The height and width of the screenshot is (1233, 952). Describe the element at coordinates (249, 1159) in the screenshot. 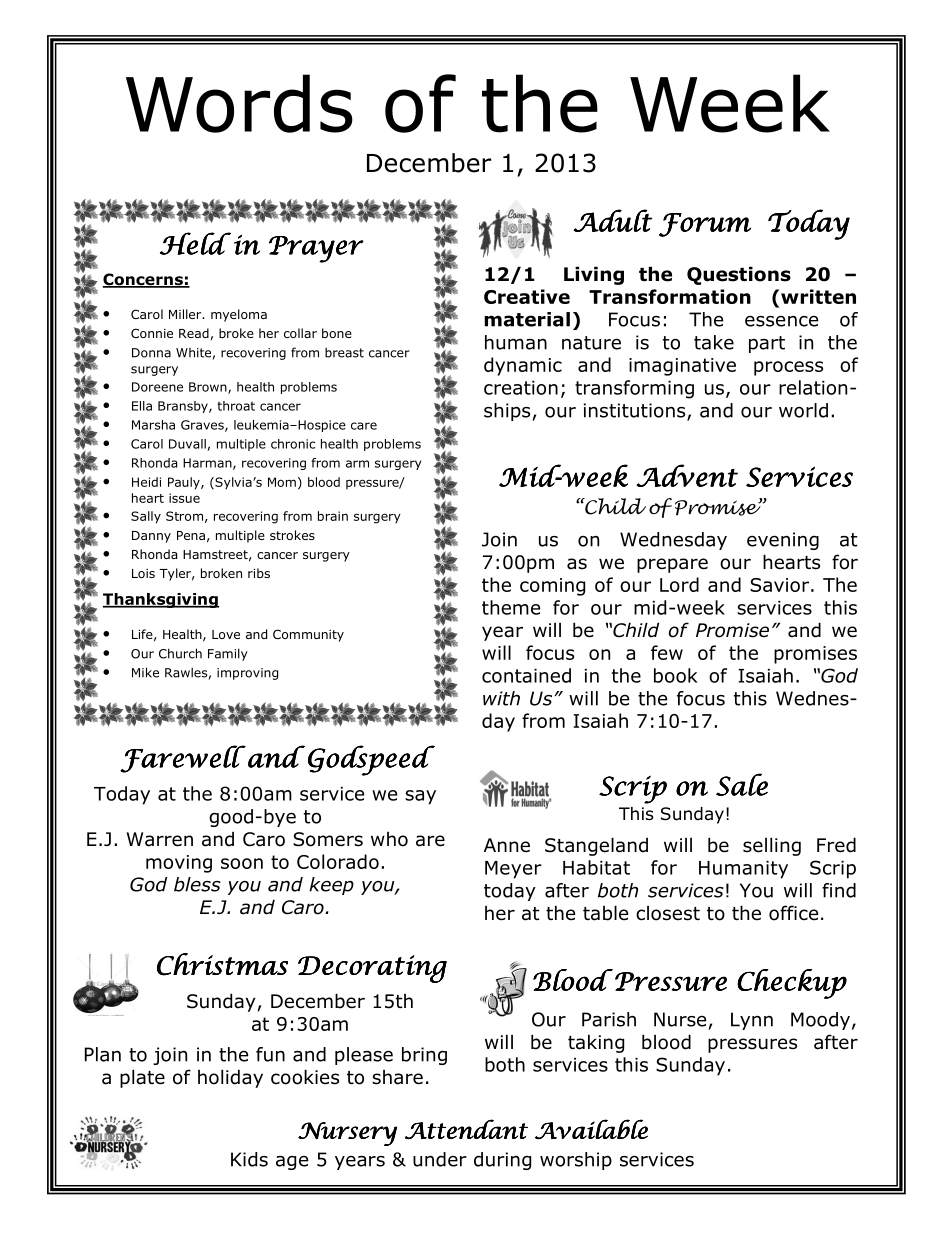

I see `Kids` at that location.
